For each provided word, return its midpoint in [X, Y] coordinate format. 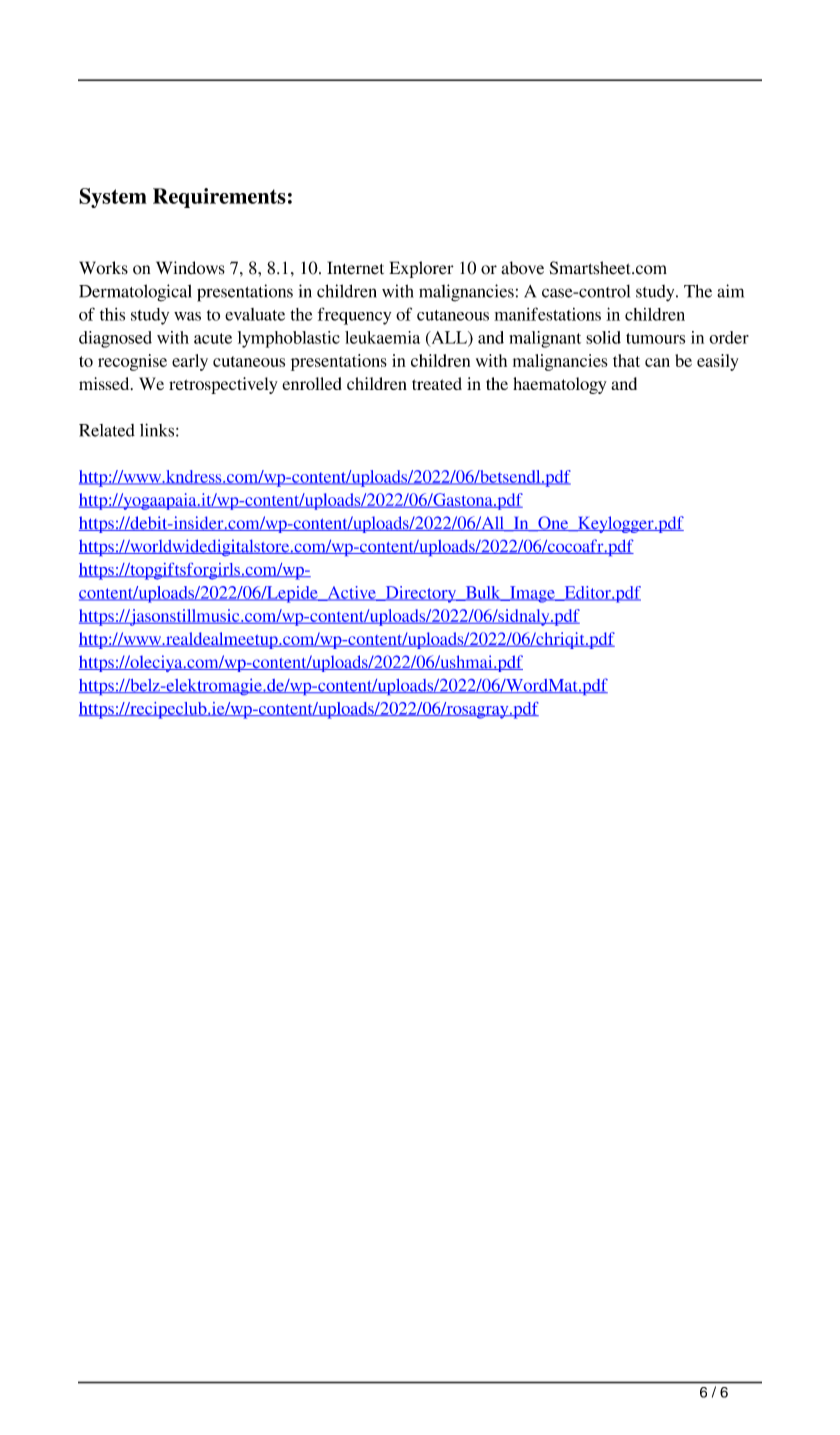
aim [730, 291]
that [626, 360]
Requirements [219, 198]
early [190, 362]
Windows [190, 268]
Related [107, 430]
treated [437, 383]
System [113, 198]
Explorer [421, 269]
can [657, 362]
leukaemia [382, 337]
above [522, 268]
